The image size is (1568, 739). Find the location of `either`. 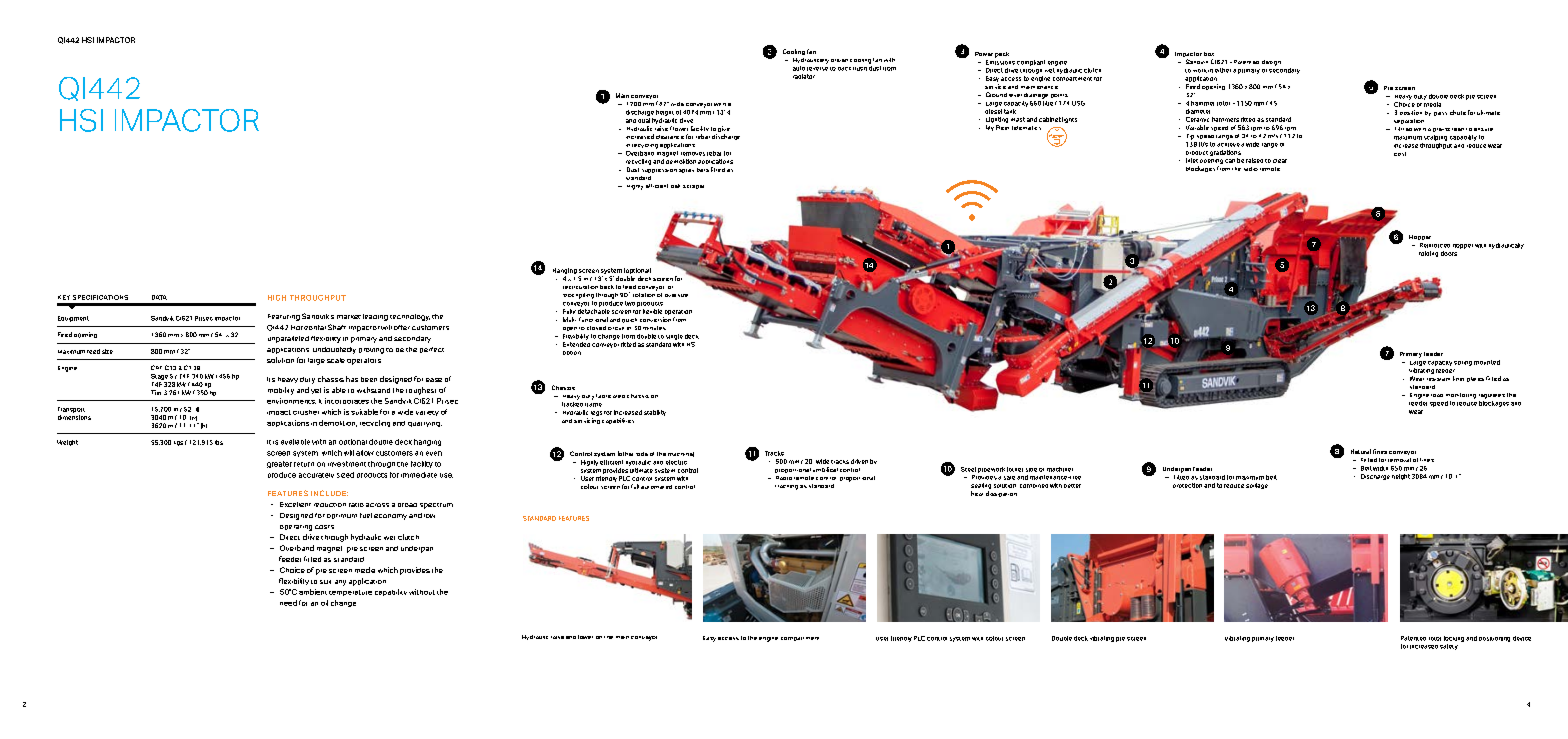

either is located at coordinates (1223, 70).
